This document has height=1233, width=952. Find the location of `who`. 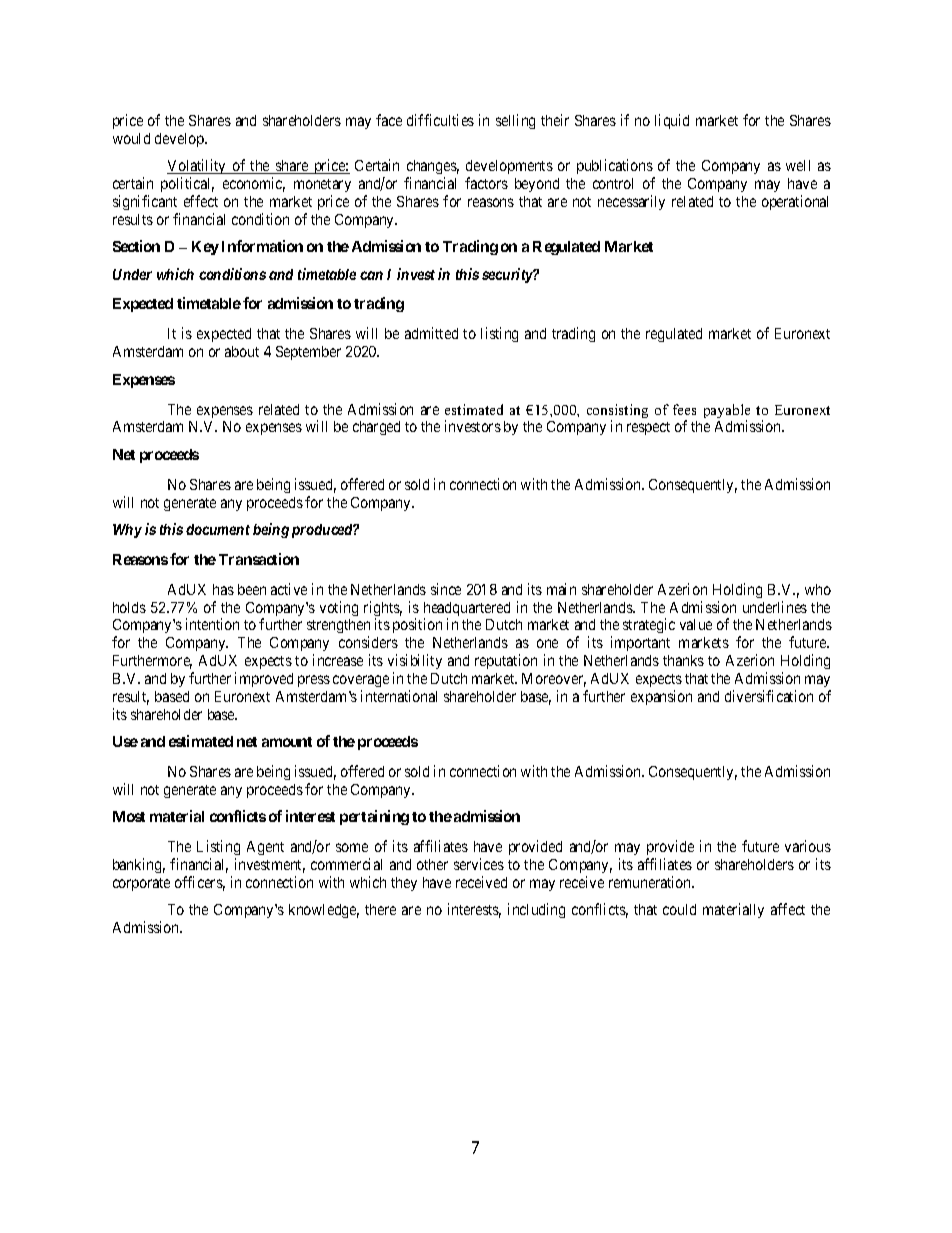

who is located at coordinates (818, 589).
